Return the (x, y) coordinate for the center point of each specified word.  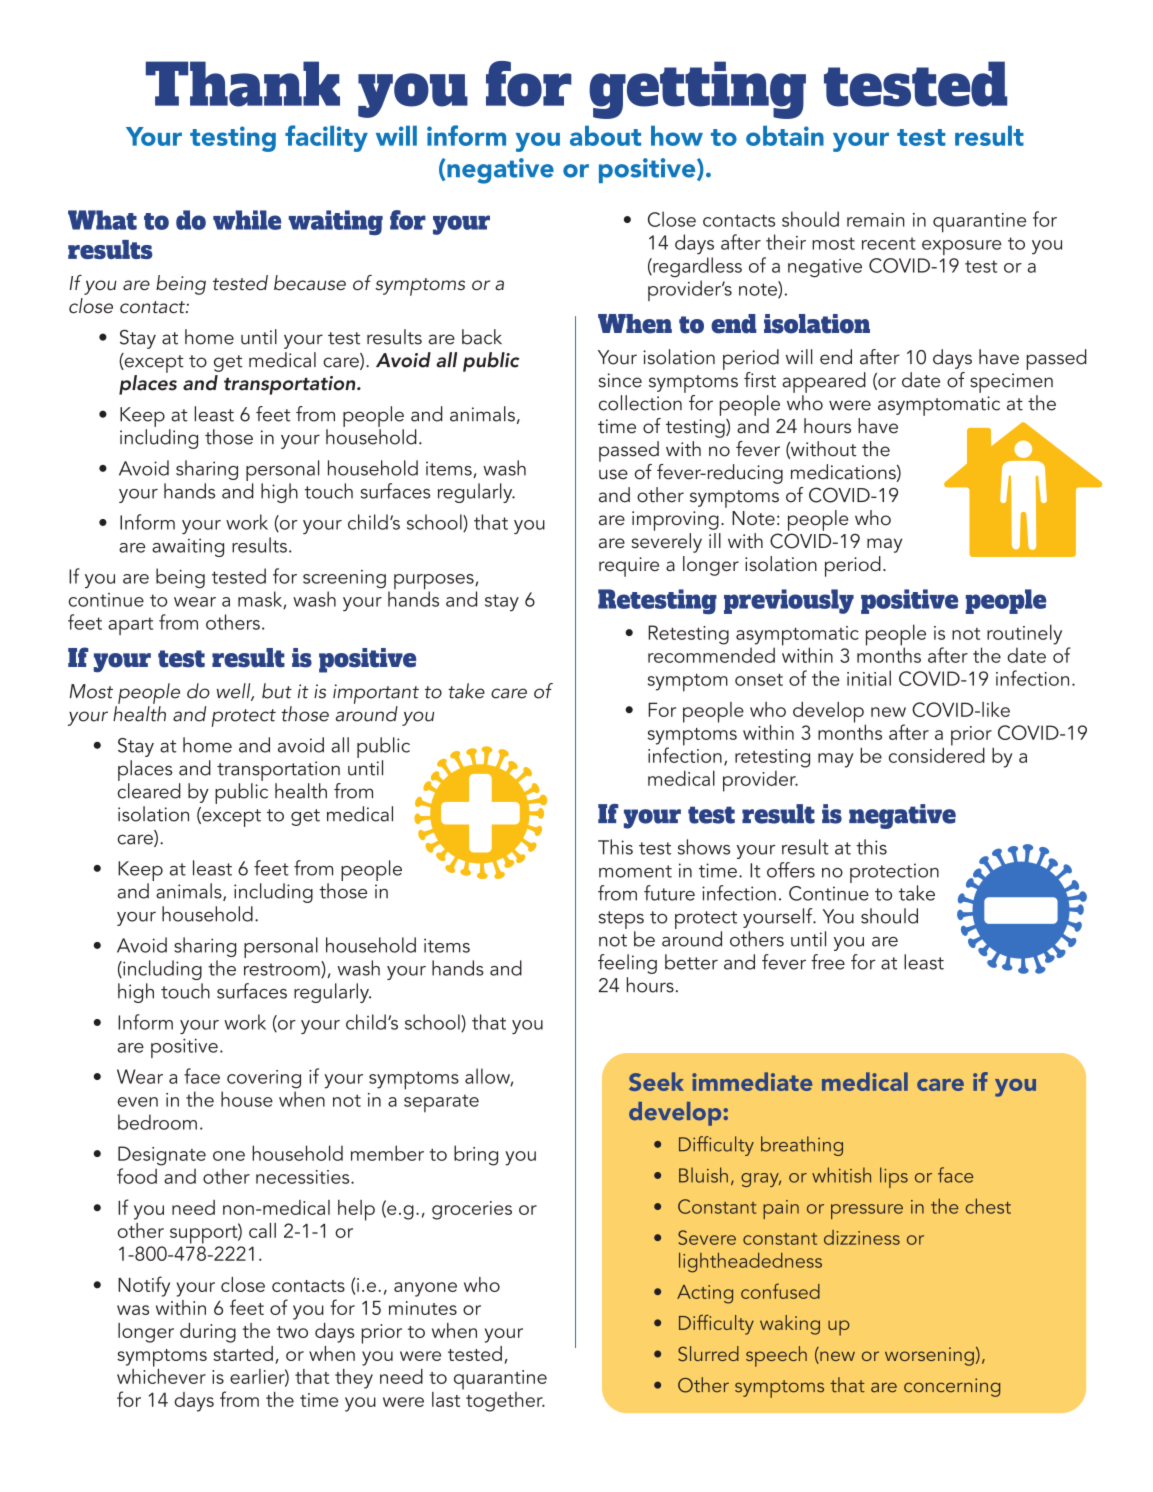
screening (344, 579)
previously (789, 601)
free (828, 962)
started (243, 1353)
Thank (243, 84)
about (605, 136)
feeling (627, 964)
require (629, 567)
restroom (283, 969)
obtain (785, 136)
